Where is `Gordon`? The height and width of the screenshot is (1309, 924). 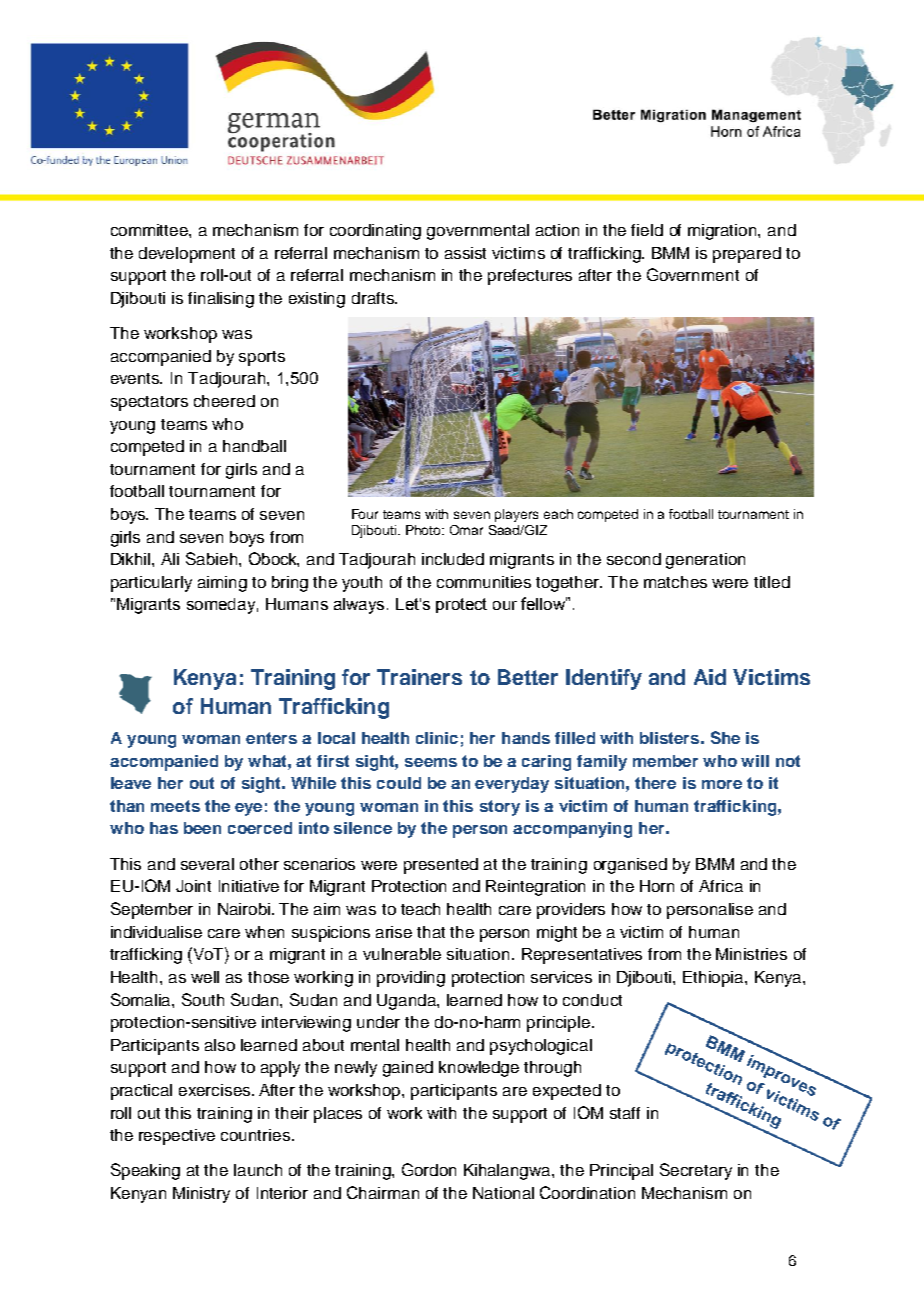
Gordon is located at coordinates (429, 1169).
